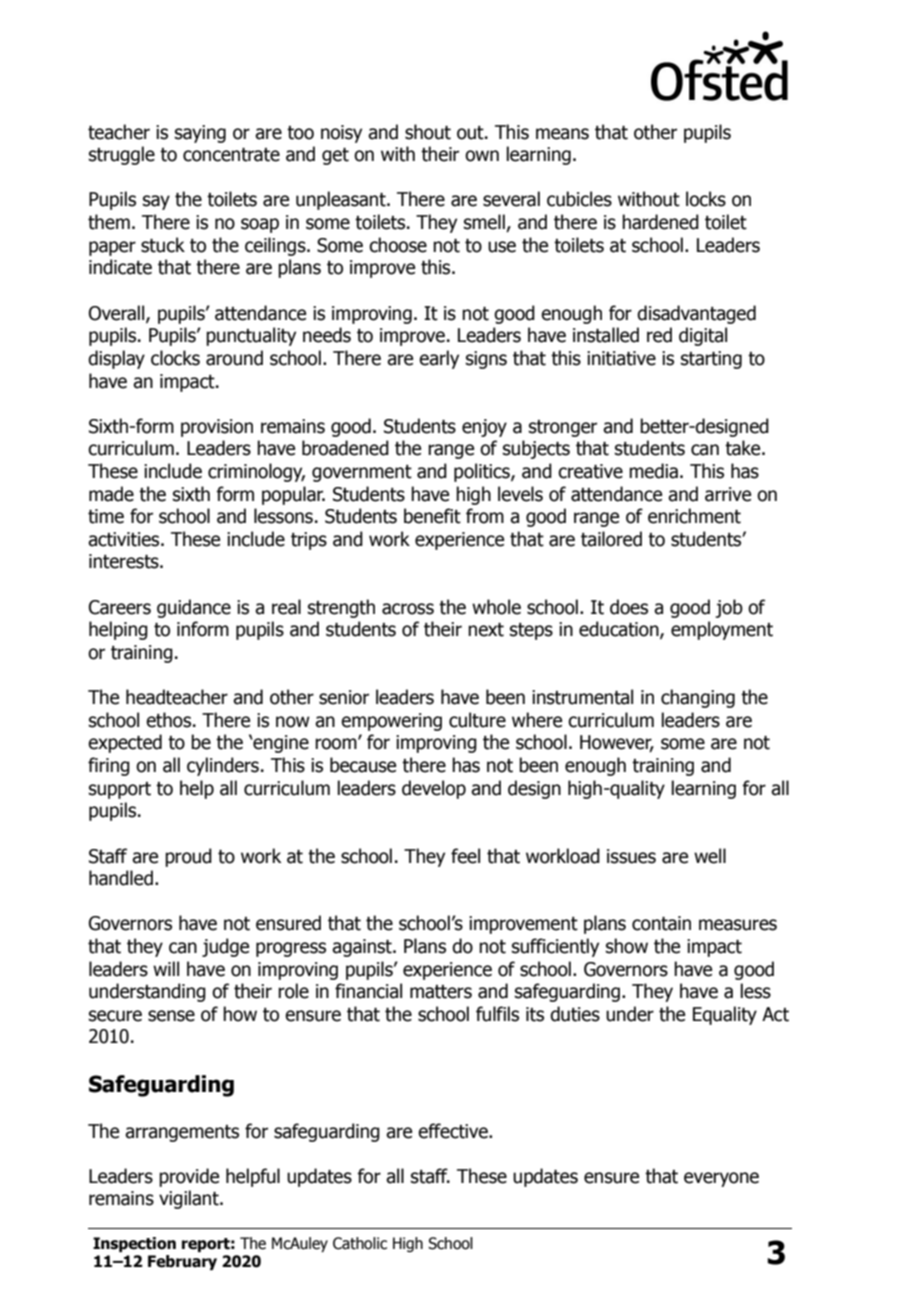 The height and width of the screenshot is (1310, 924). What do you see at coordinates (360, 1243) in the screenshot?
I see `Catholic` at bounding box center [360, 1243].
